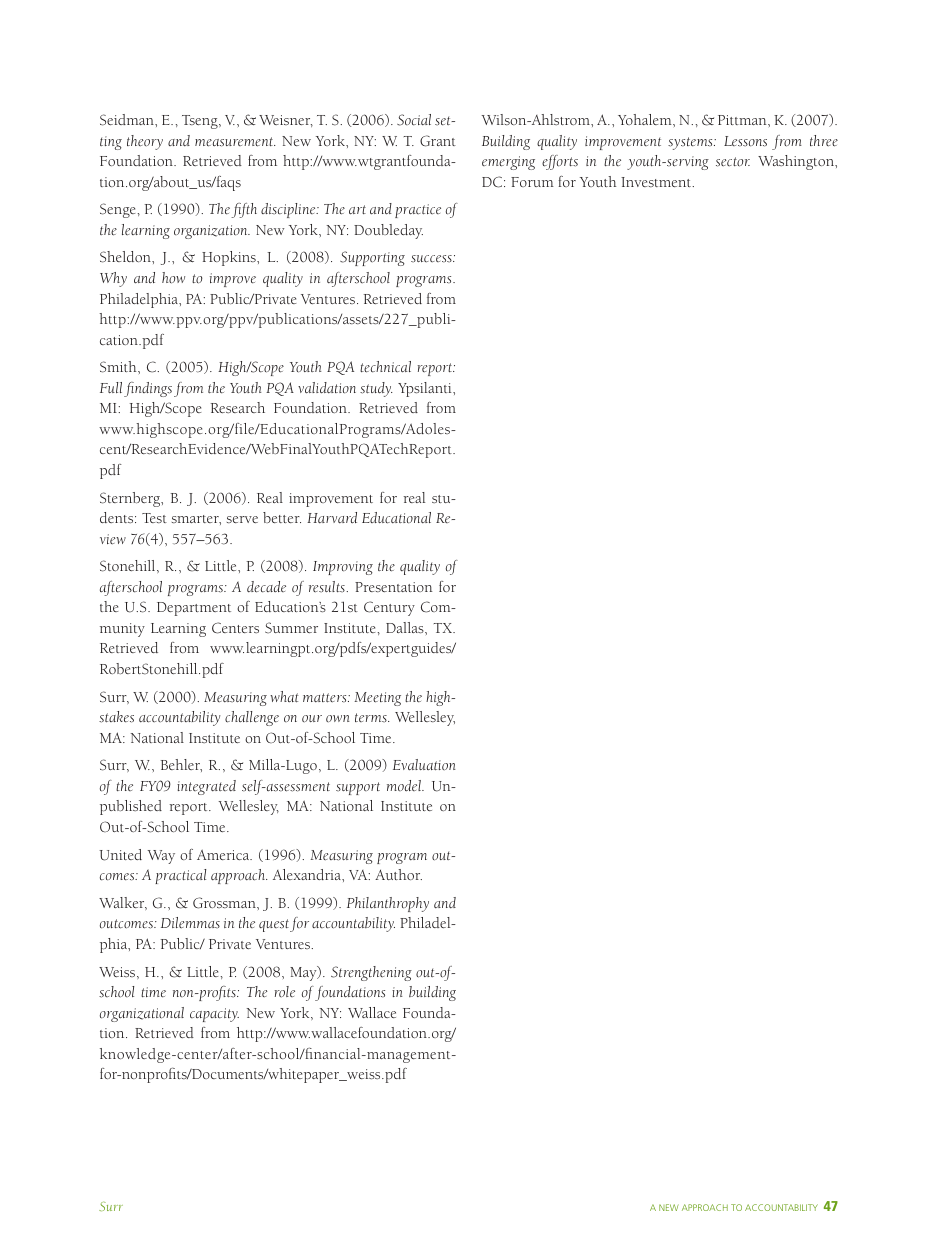 Image resolution: width=952 pixels, height=1237 pixels. What do you see at coordinates (745, 141) in the document?
I see `Lessons` at bounding box center [745, 141].
